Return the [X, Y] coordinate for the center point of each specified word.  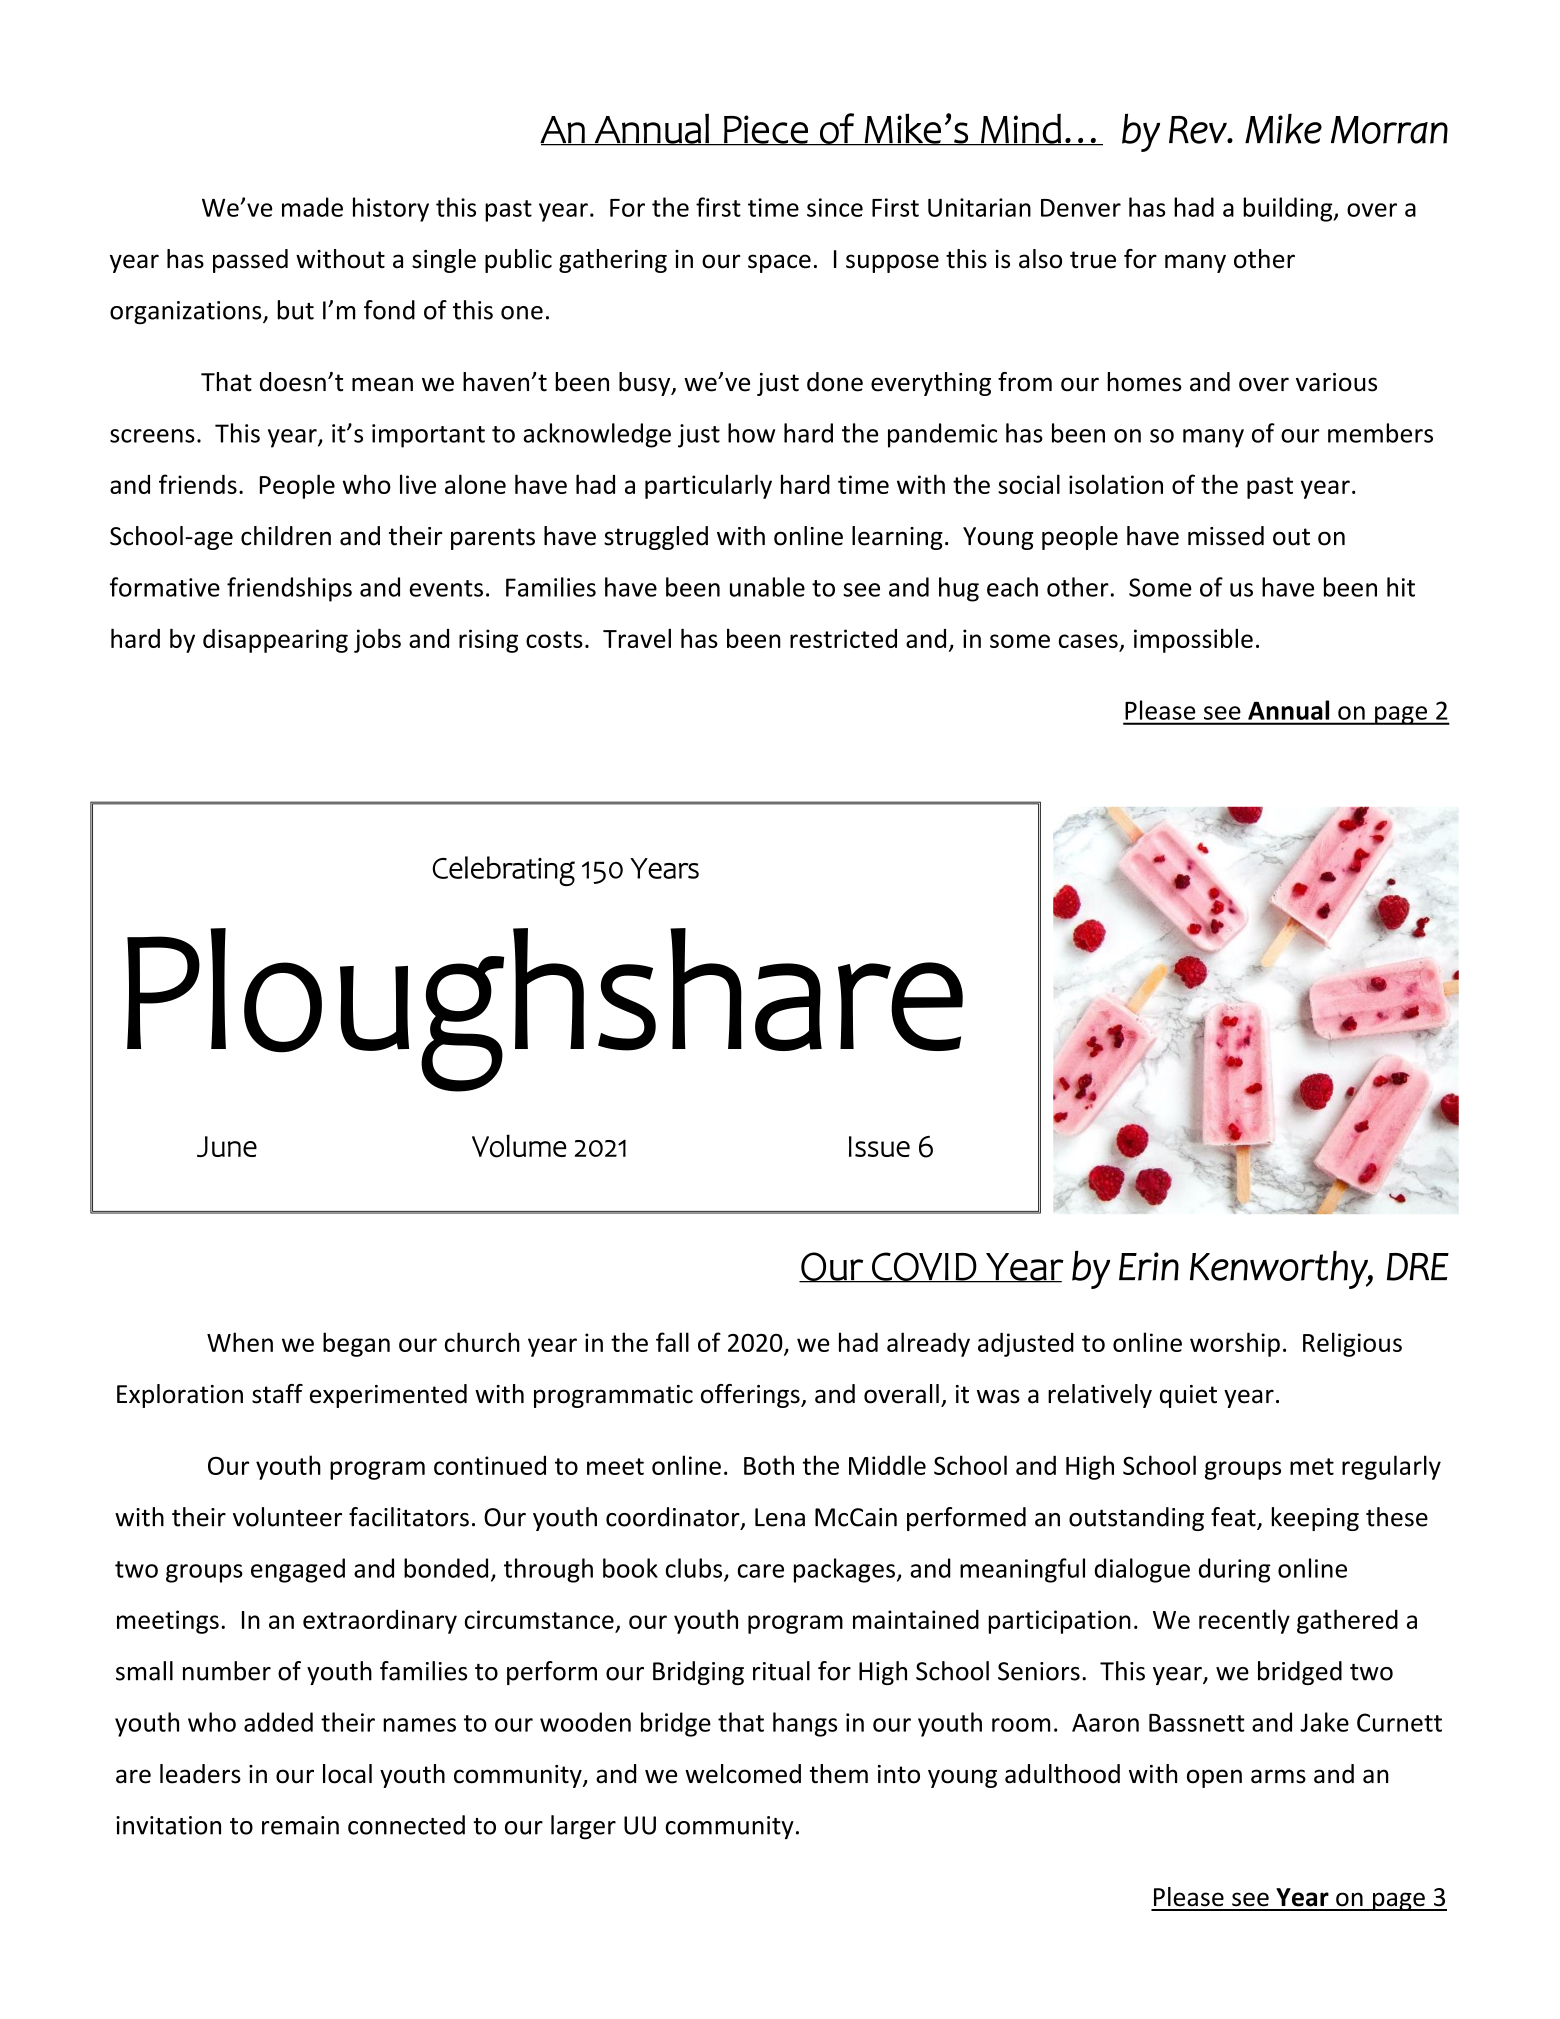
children [286, 536]
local [347, 1774]
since [835, 207]
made [312, 207]
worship [1235, 1344]
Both [769, 1465]
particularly [708, 486]
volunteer [287, 1517]
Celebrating [504, 871]
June [227, 1146]
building [1289, 209]
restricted [843, 638]
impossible [1193, 640]
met [1312, 1466]
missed [1226, 536]
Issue [879, 1146]
